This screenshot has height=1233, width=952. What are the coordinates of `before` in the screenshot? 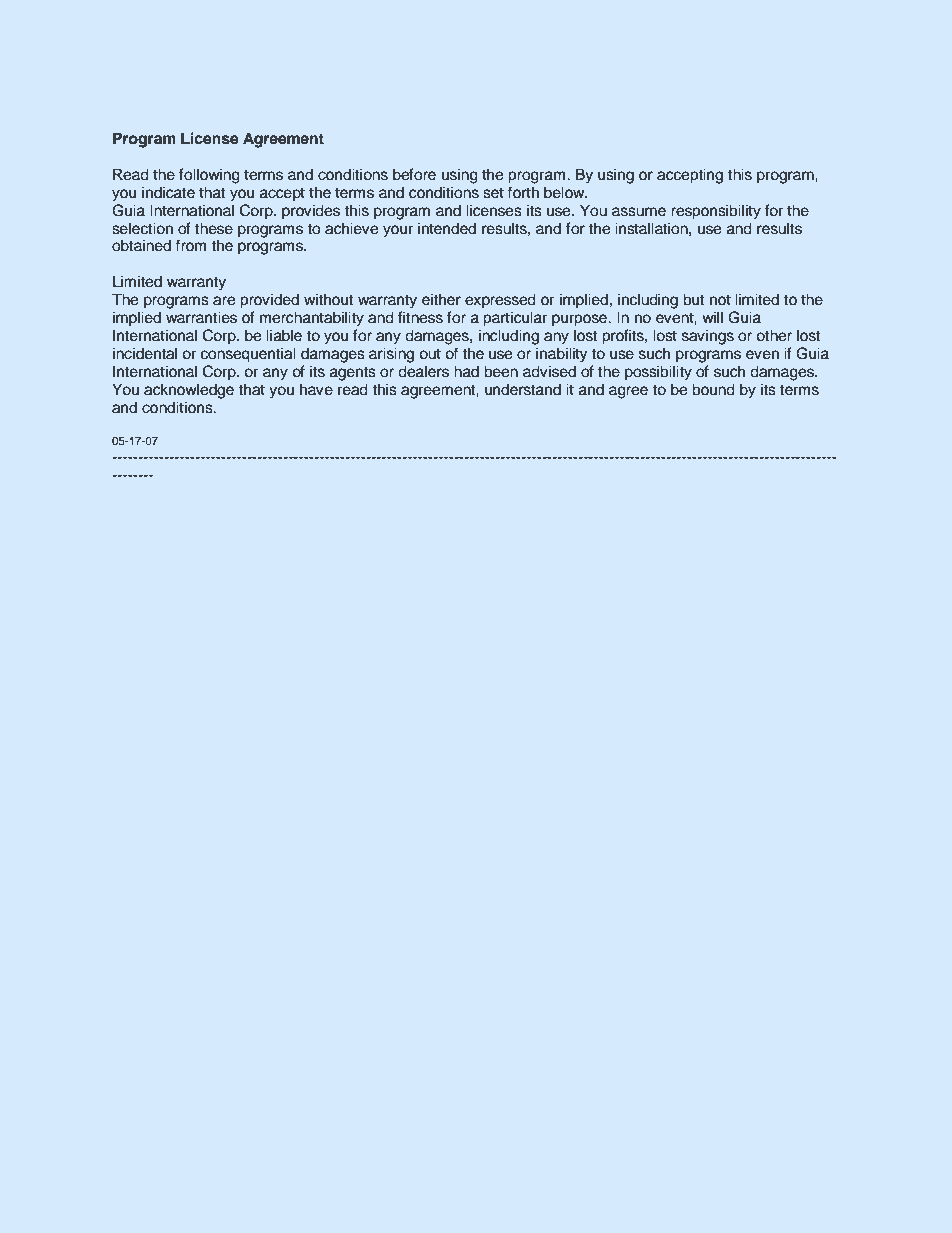 It's located at (414, 174).
